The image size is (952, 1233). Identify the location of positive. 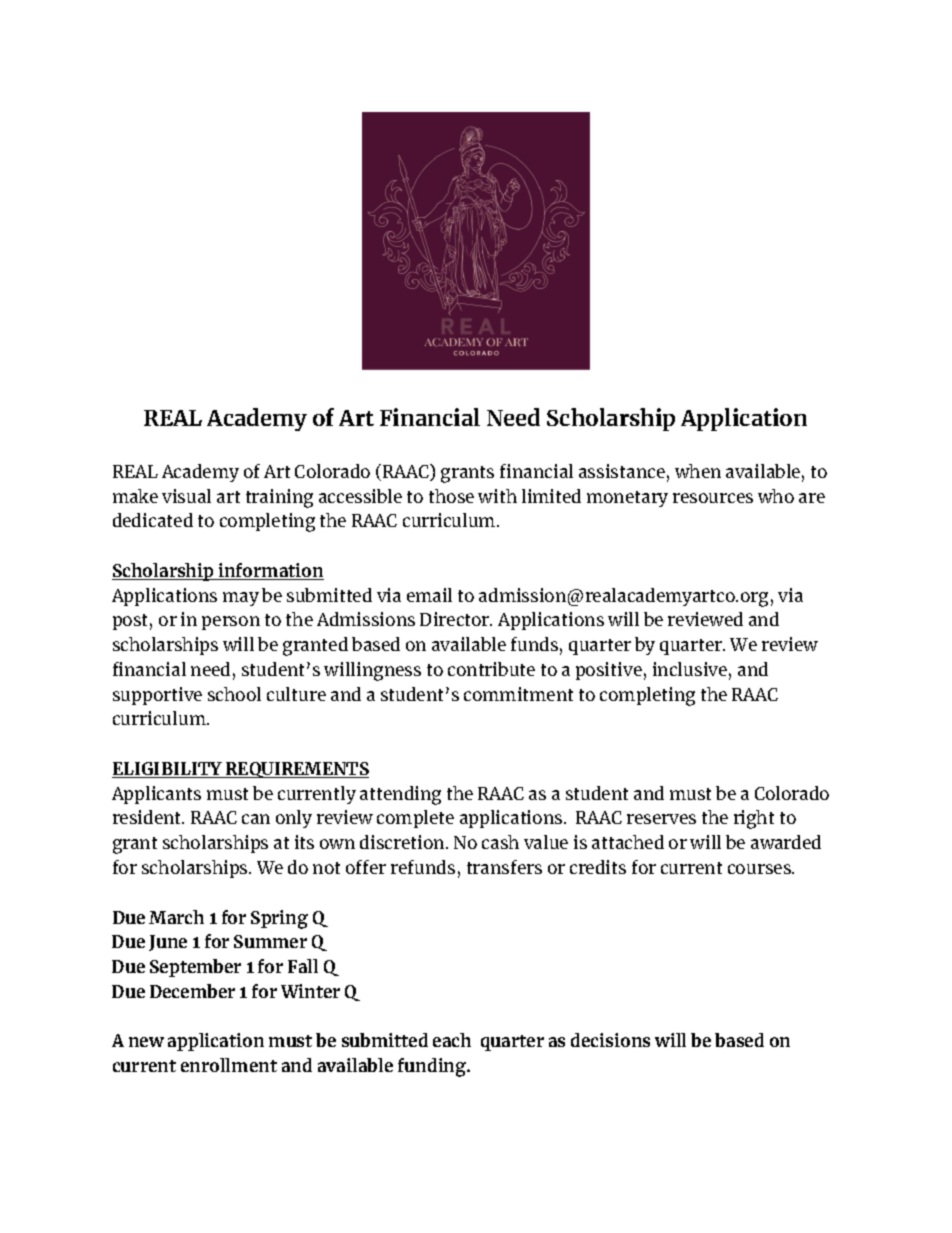
(609, 671).
